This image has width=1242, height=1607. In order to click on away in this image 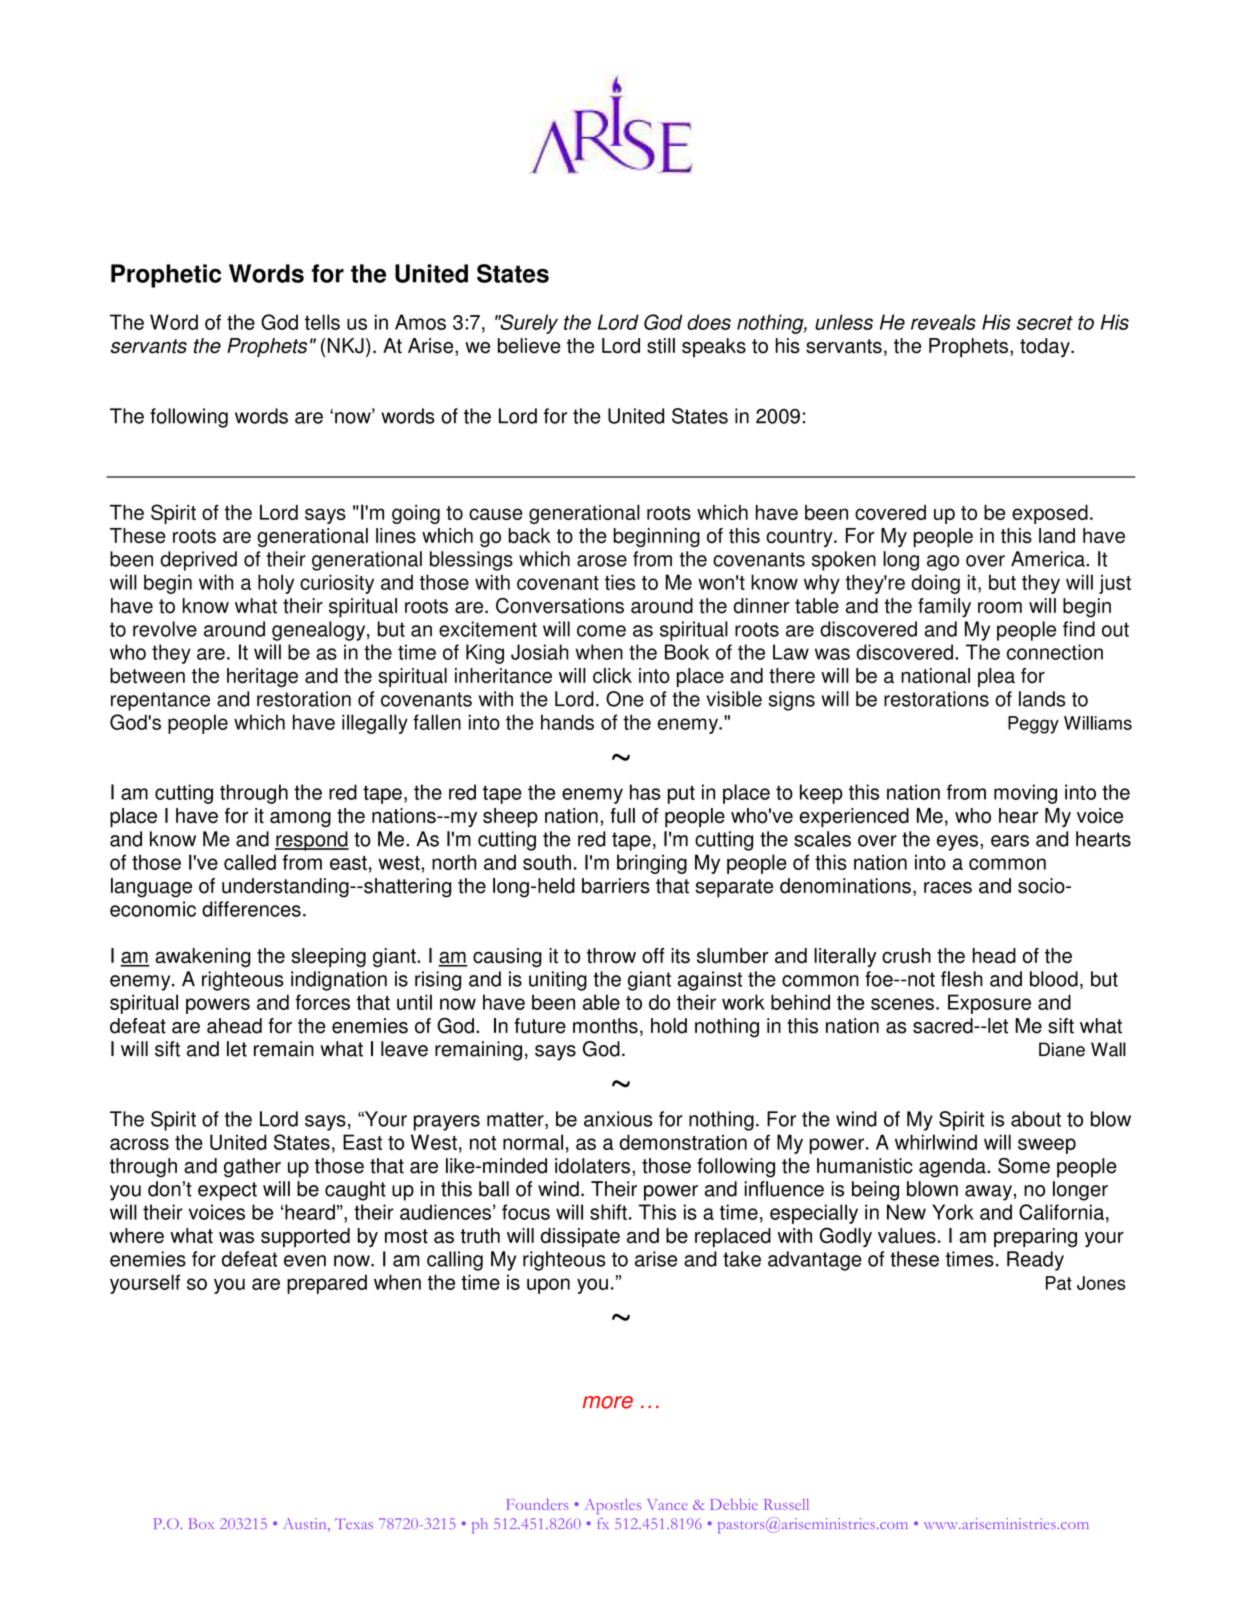, I will do `click(988, 1193)`.
